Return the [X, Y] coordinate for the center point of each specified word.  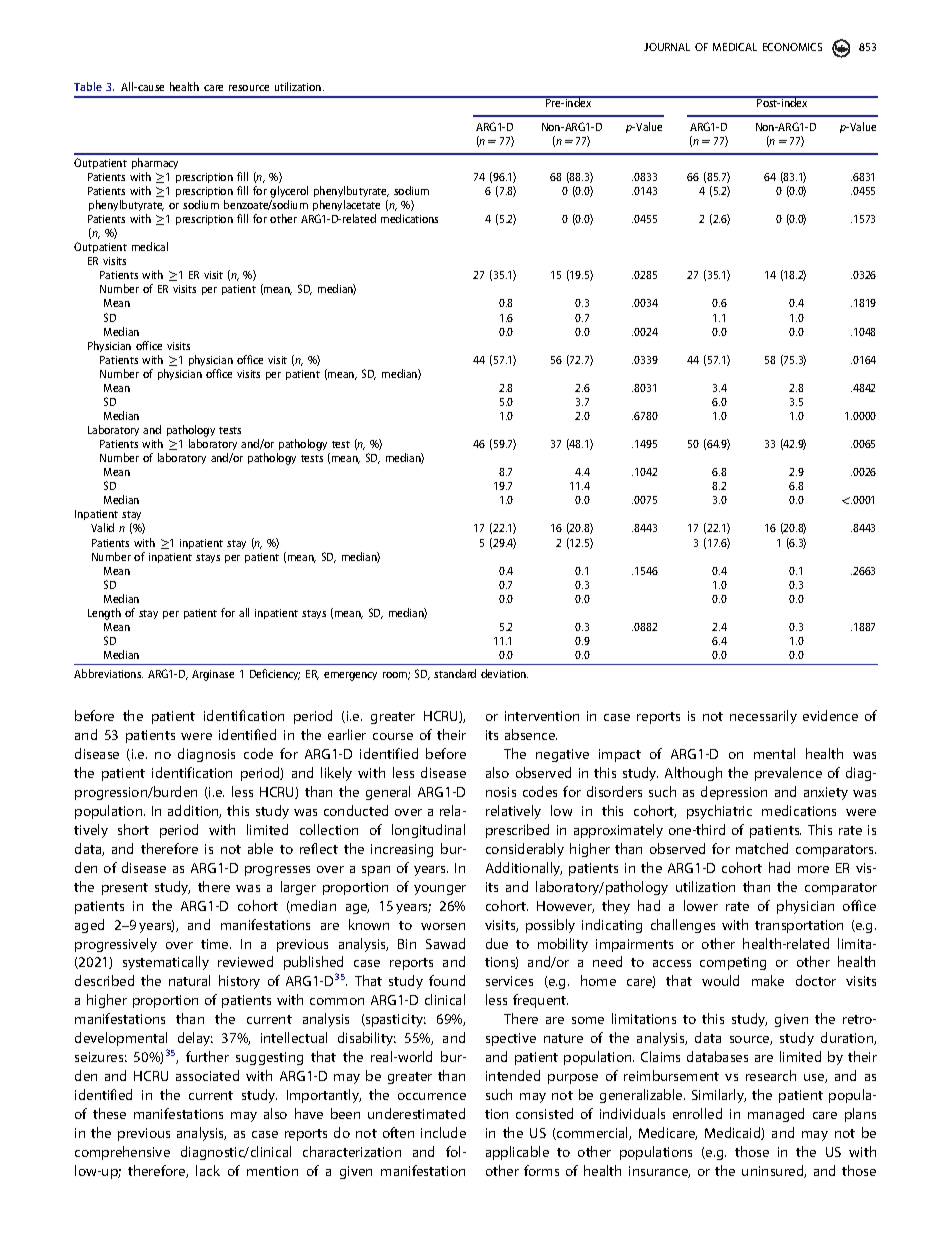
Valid [102, 527]
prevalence [788, 774]
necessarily [763, 717]
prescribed [517, 831]
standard [455, 673]
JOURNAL [667, 47]
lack [208, 1170]
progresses [277, 871]
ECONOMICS [792, 47]
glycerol [289, 193]
